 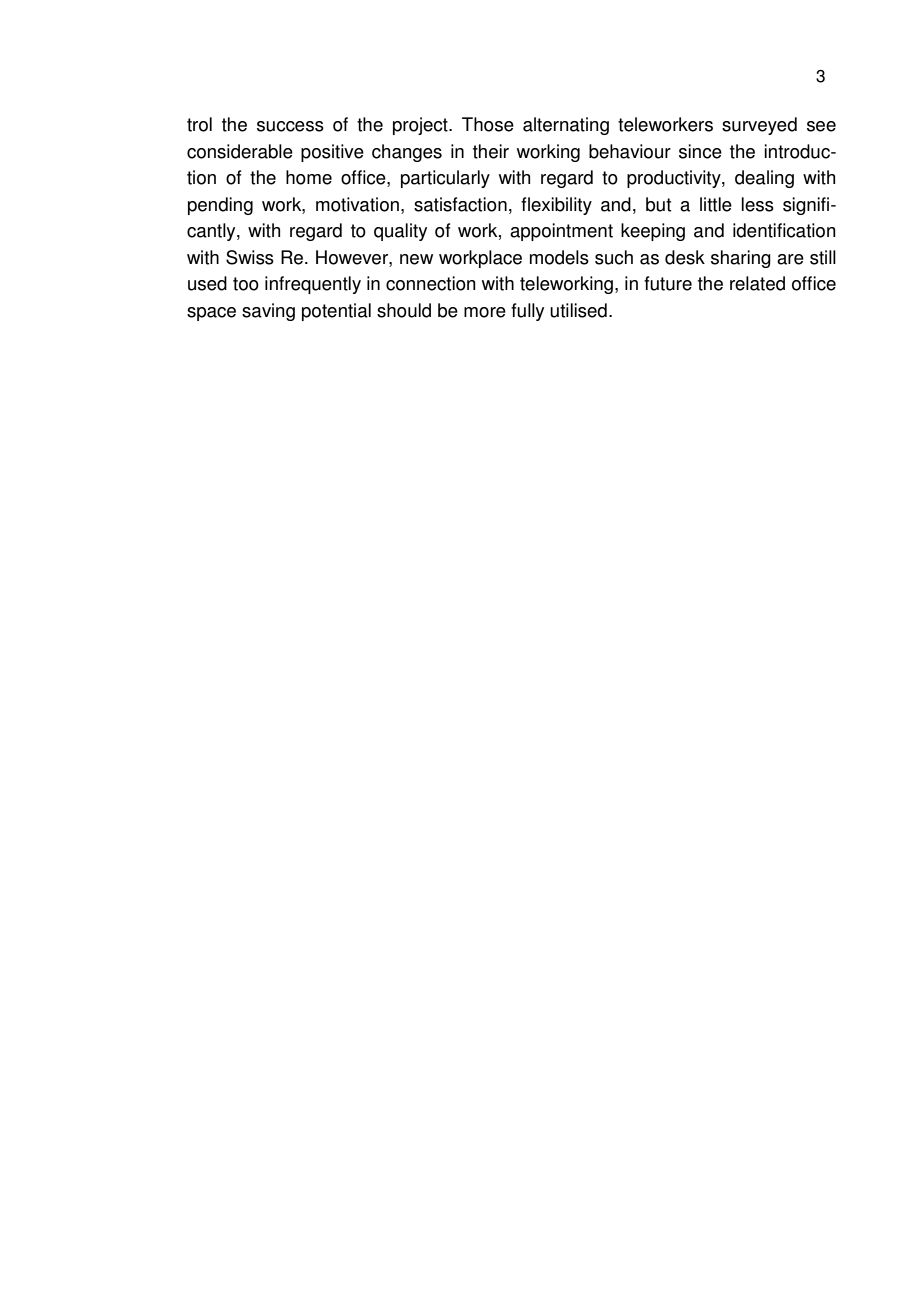 What do you see at coordinates (759, 126) in the page?
I see `surveyed` at bounding box center [759, 126].
